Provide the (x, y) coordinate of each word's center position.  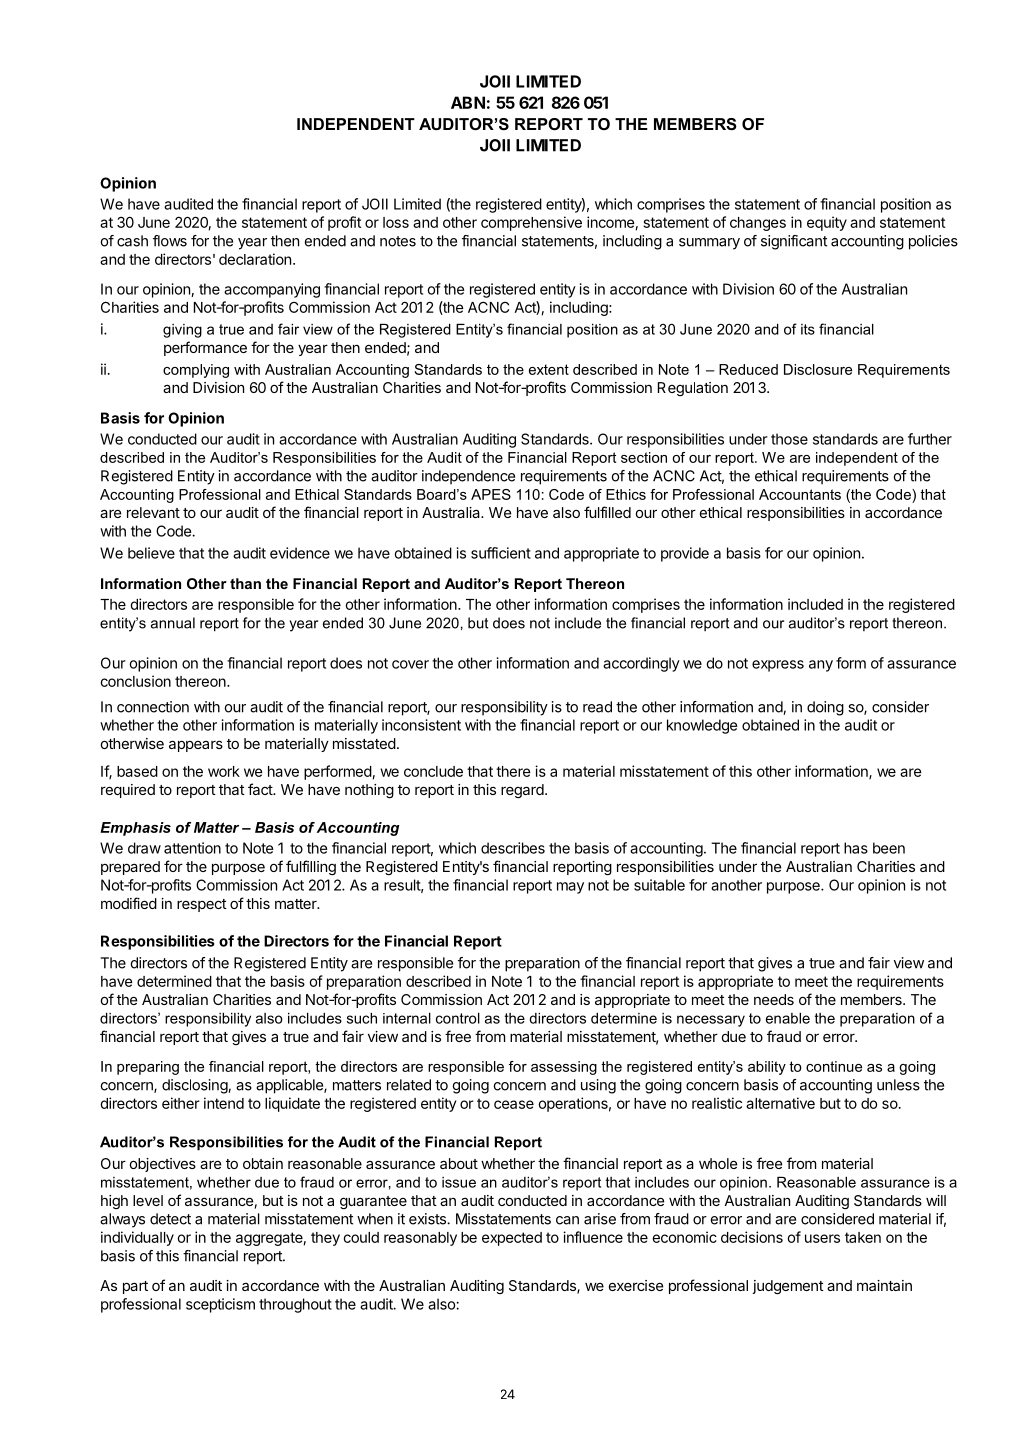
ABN (468, 102)
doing (825, 708)
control (458, 1018)
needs (774, 999)
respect (202, 905)
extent (549, 369)
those (789, 439)
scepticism (220, 1305)
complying (196, 371)
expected (512, 1239)
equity (827, 223)
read (597, 707)
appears (196, 746)
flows (170, 241)
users (822, 1238)
